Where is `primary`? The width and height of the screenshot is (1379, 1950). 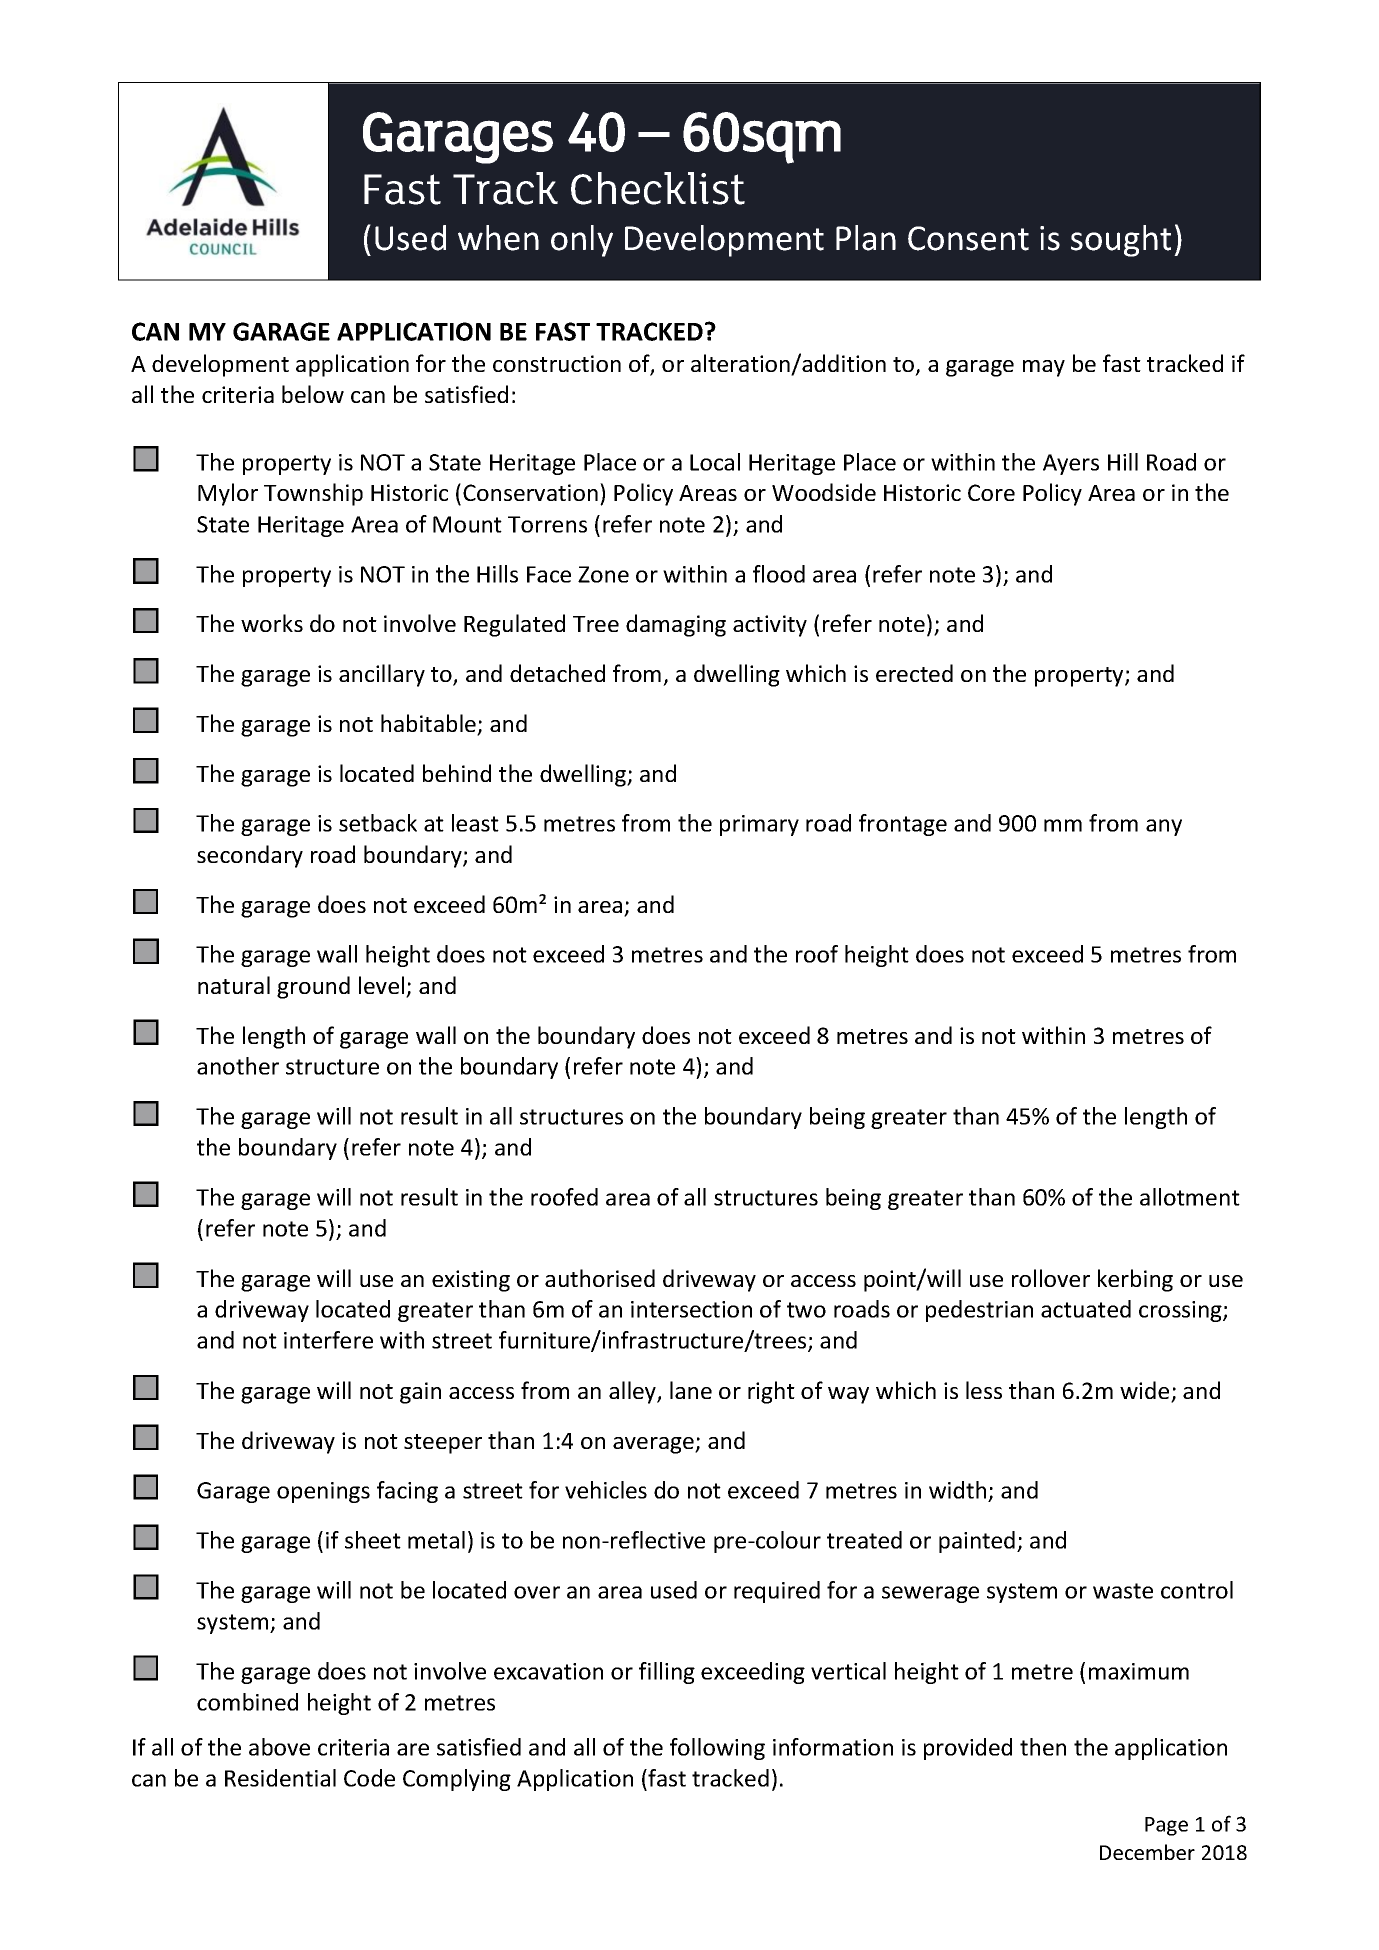 primary is located at coordinates (759, 825).
